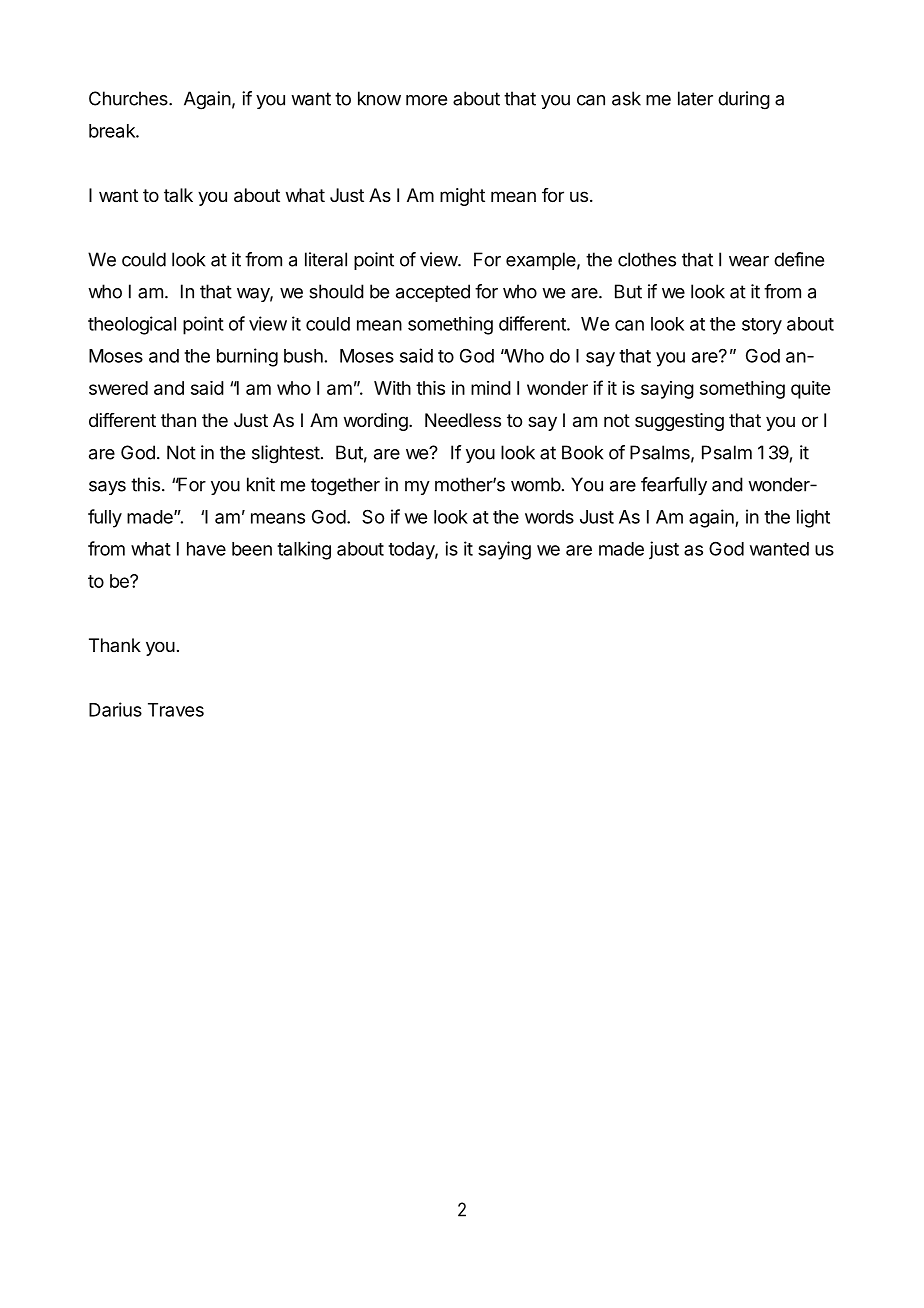 This image has width=924, height=1308. Describe the element at coordinates (252, 549) in the image. I see `been` at that location.
